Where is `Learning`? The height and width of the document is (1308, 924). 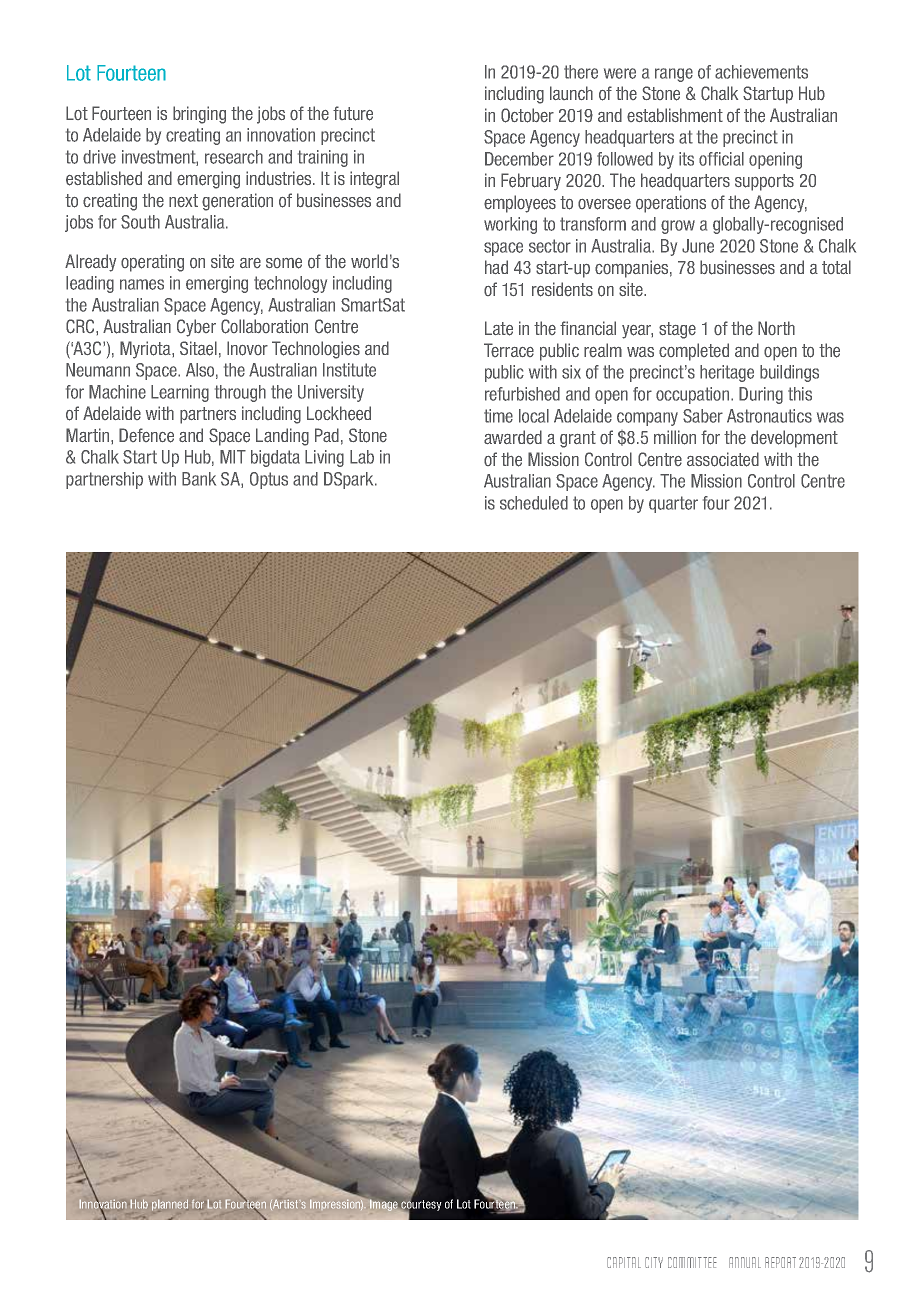 Learning is located at coordinates (180, 393).
